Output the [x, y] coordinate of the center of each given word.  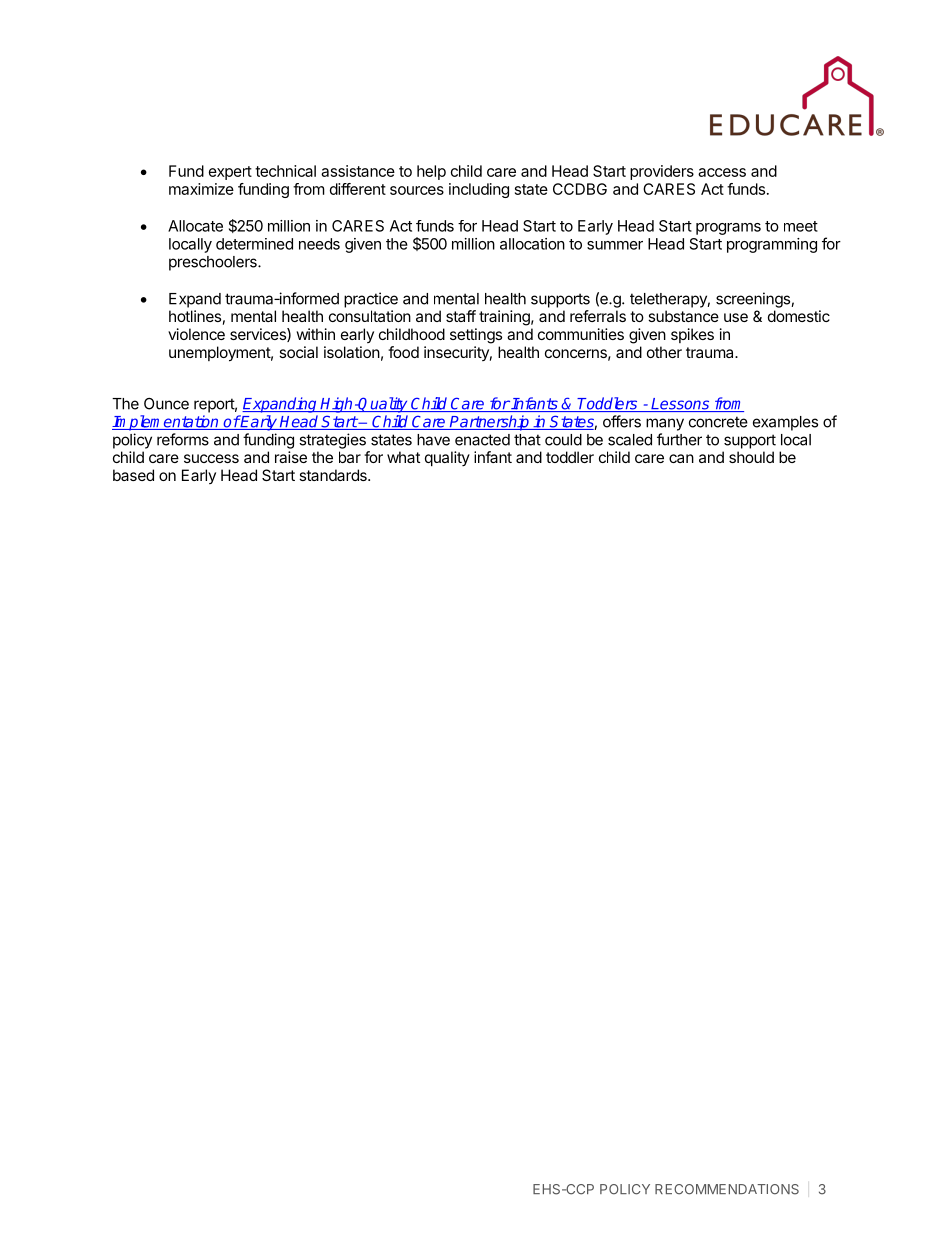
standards [334, 475]
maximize [201, 189]
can [681, 458]
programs [728, 229]
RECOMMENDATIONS [727, 1189]
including [479, 190]
